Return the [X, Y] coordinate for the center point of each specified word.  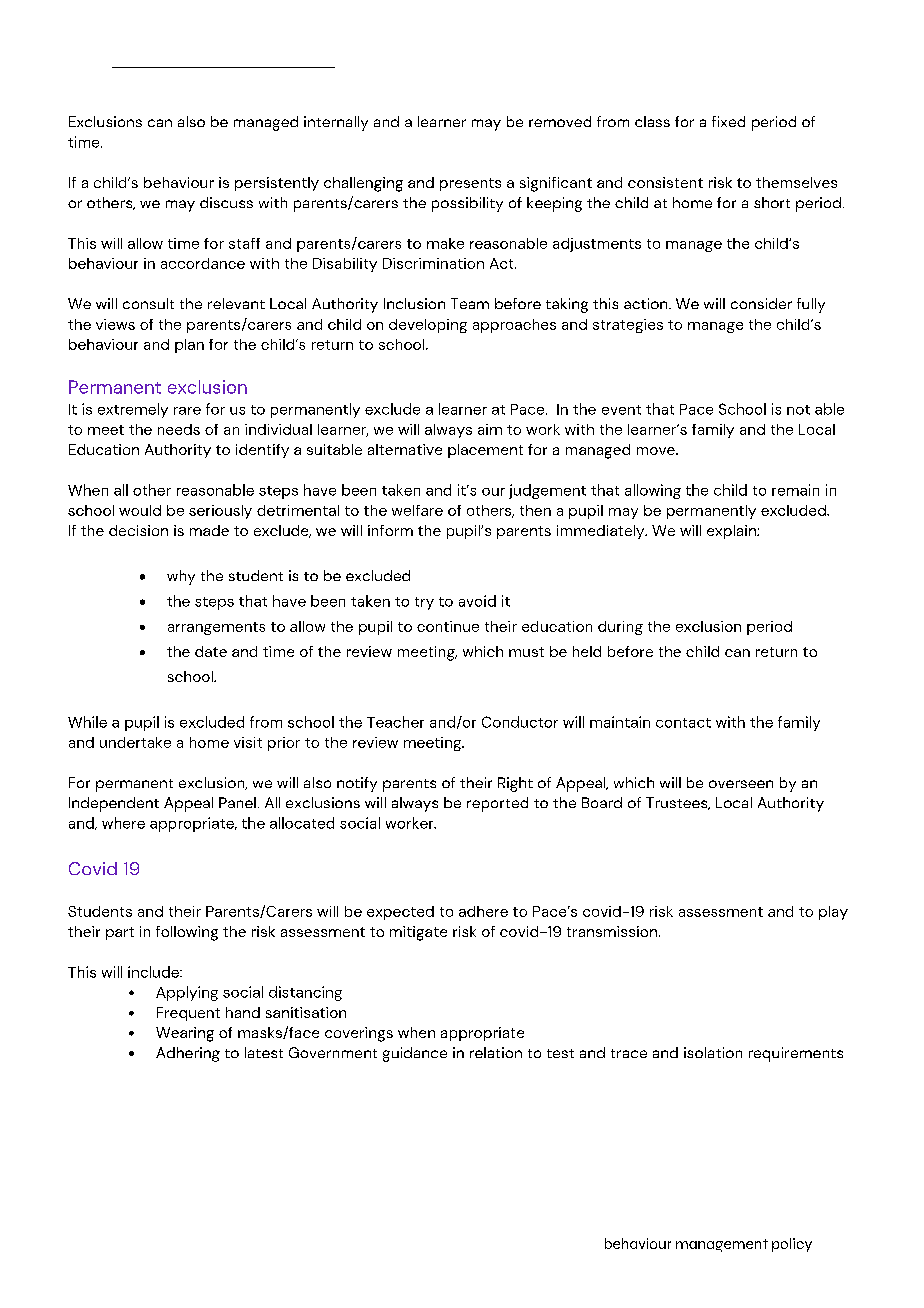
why [181, 577]
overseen [741, 784]
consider [761, 303]
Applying [187, 993]
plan [189, 346]
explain [732, 532]
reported [497, 804]
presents [470, 184]
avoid [477, 601]
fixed [728, 121]
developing [428, 326]
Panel [237, 802]
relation [496, 1052]
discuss [226, 202]
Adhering [188, 1054]
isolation [713, 1052]
